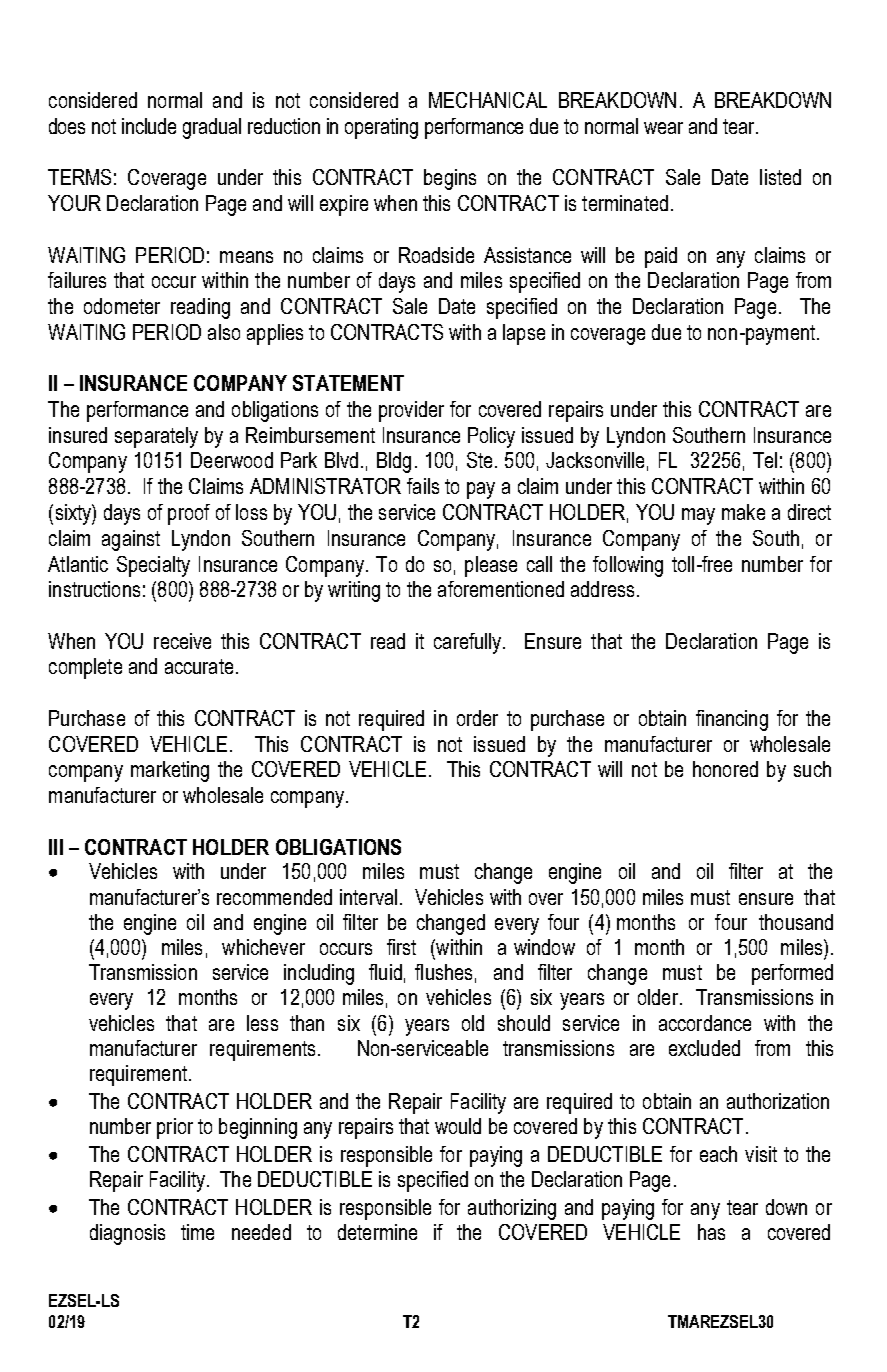  I want to click on wear, so click(663, 128).
